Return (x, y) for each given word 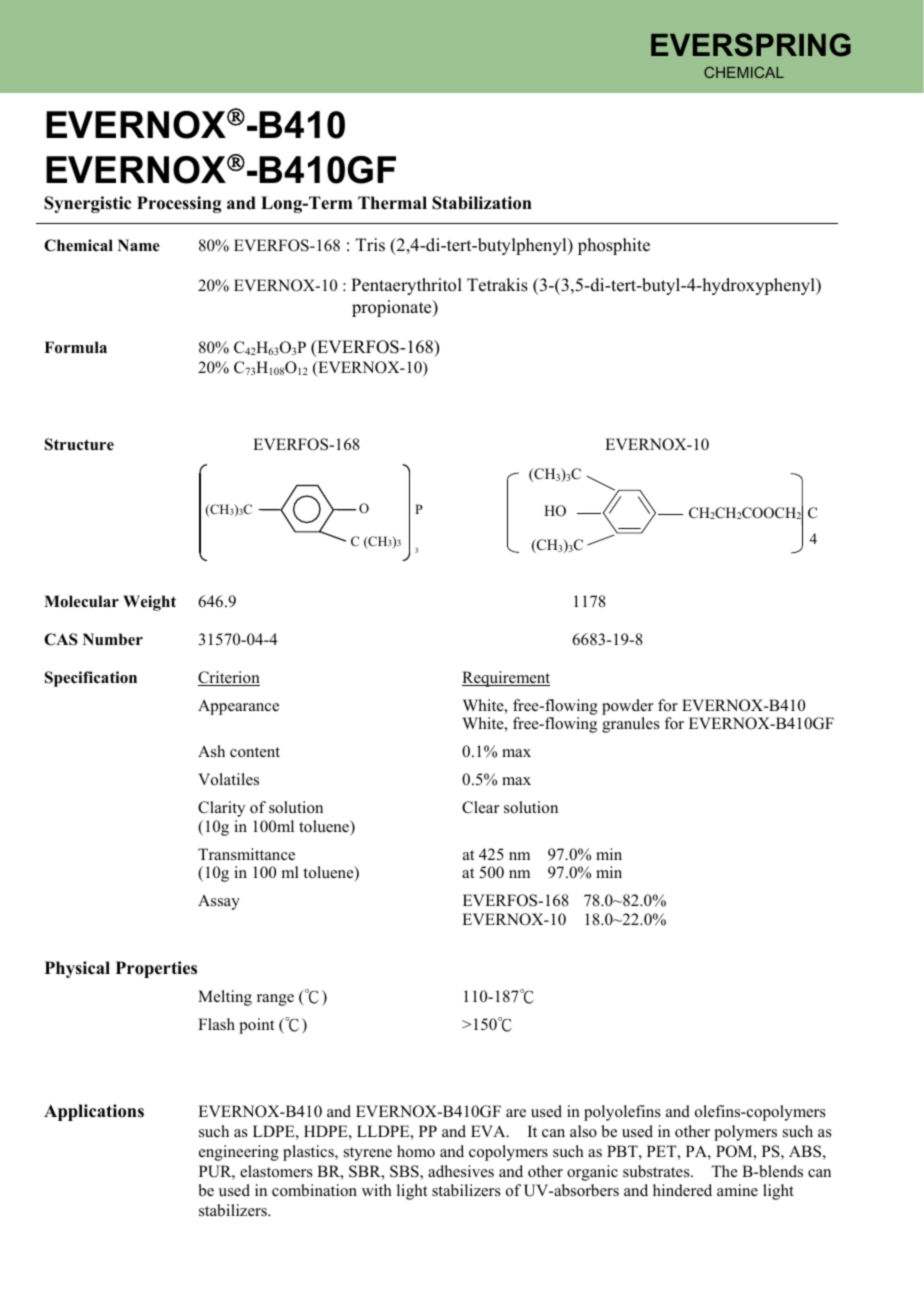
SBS (405, 1172)
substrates (657, 1171)
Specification (91, 679)
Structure (79, 444)
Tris (370, 245)
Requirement (506, 679)
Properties (156, 969)
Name (139, 245)
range (275, 1000)
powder (627, 707)
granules (631, 725)
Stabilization (482, 203)
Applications (94, 1112)
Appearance (238, 707)
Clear (480, 807)
